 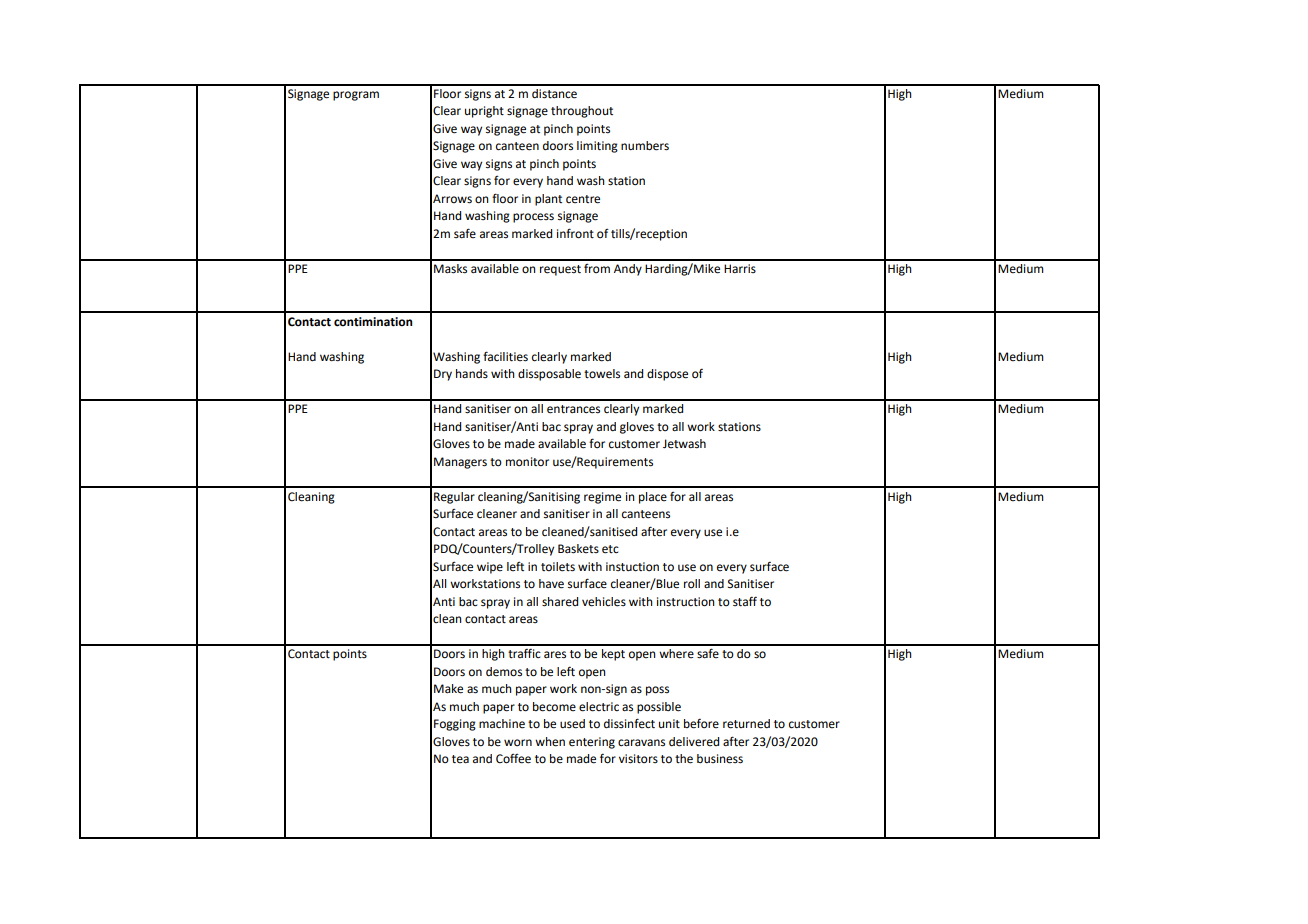 What do you see at coordinates (454, 498) in the screenshot?
I see `Regular` at bounding box center [454, 498].
